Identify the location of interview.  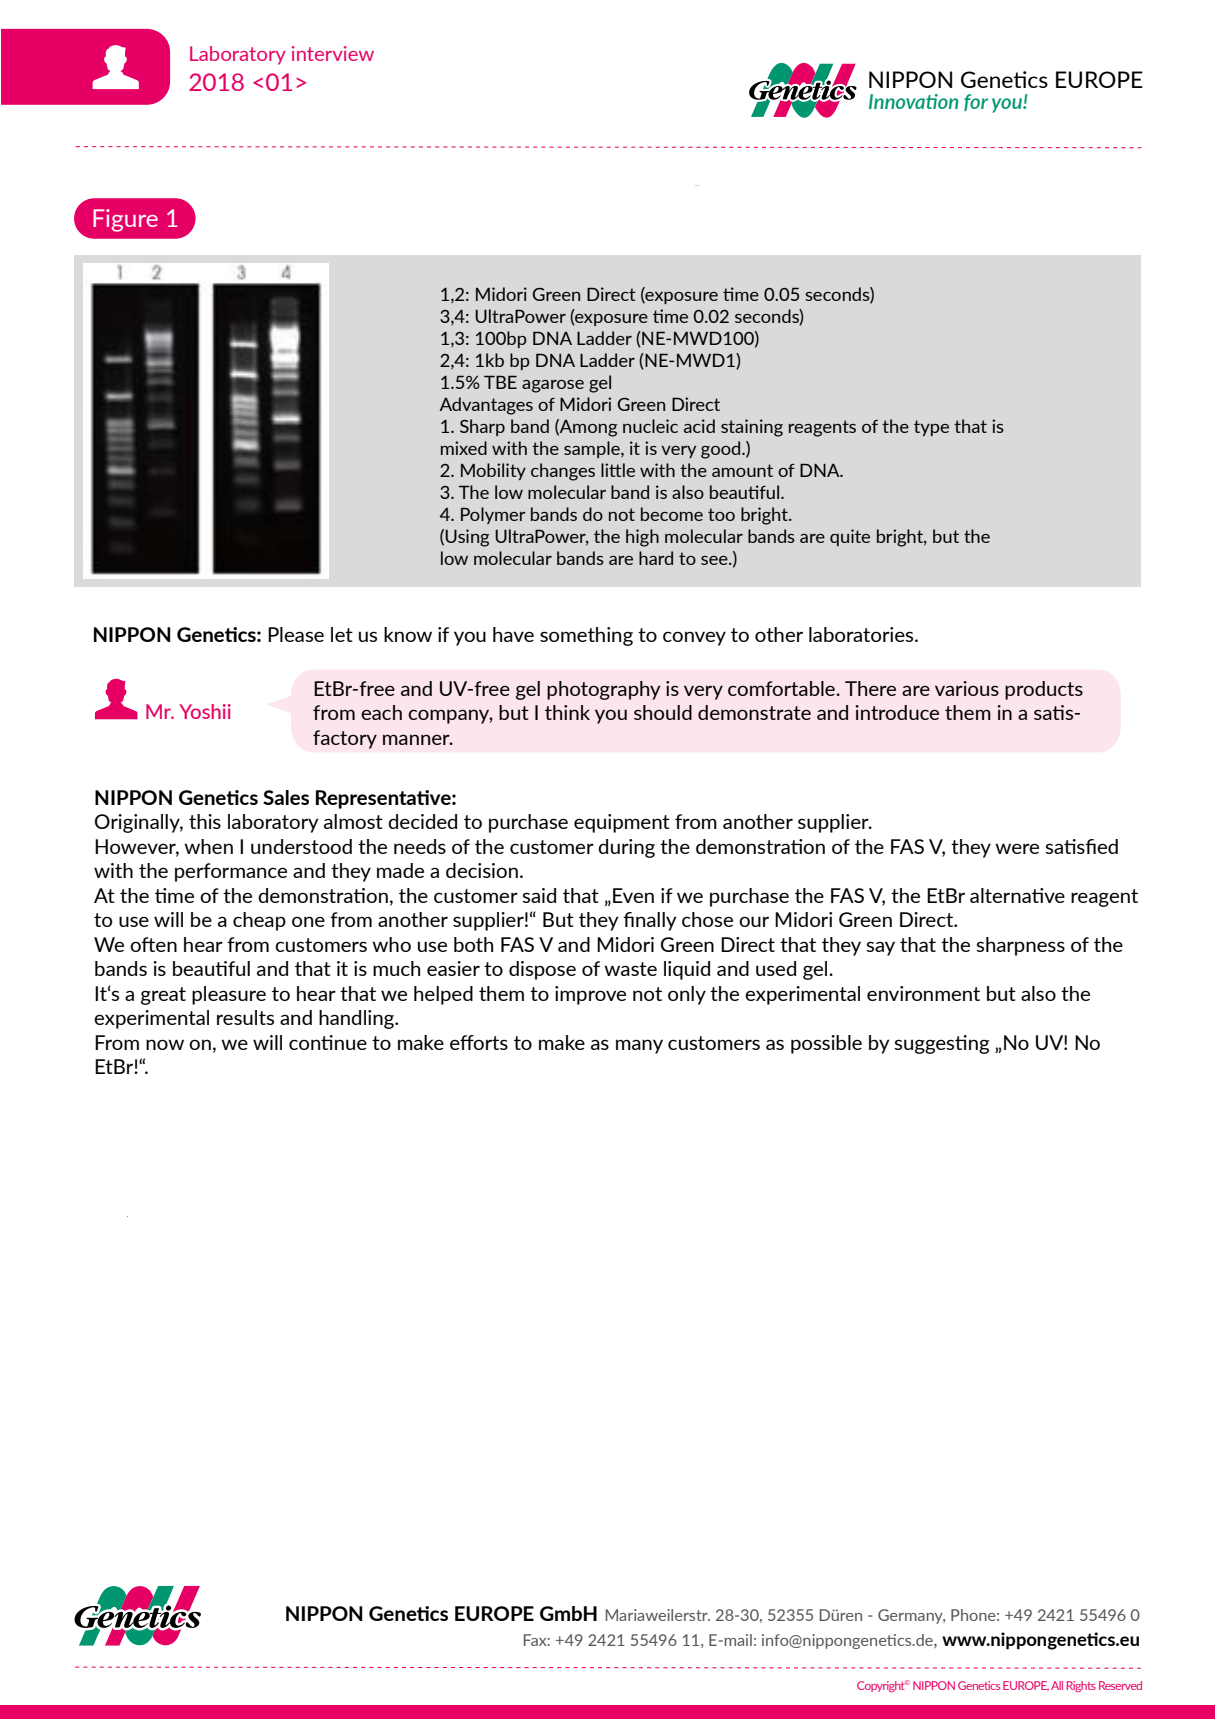
(333, 53).
